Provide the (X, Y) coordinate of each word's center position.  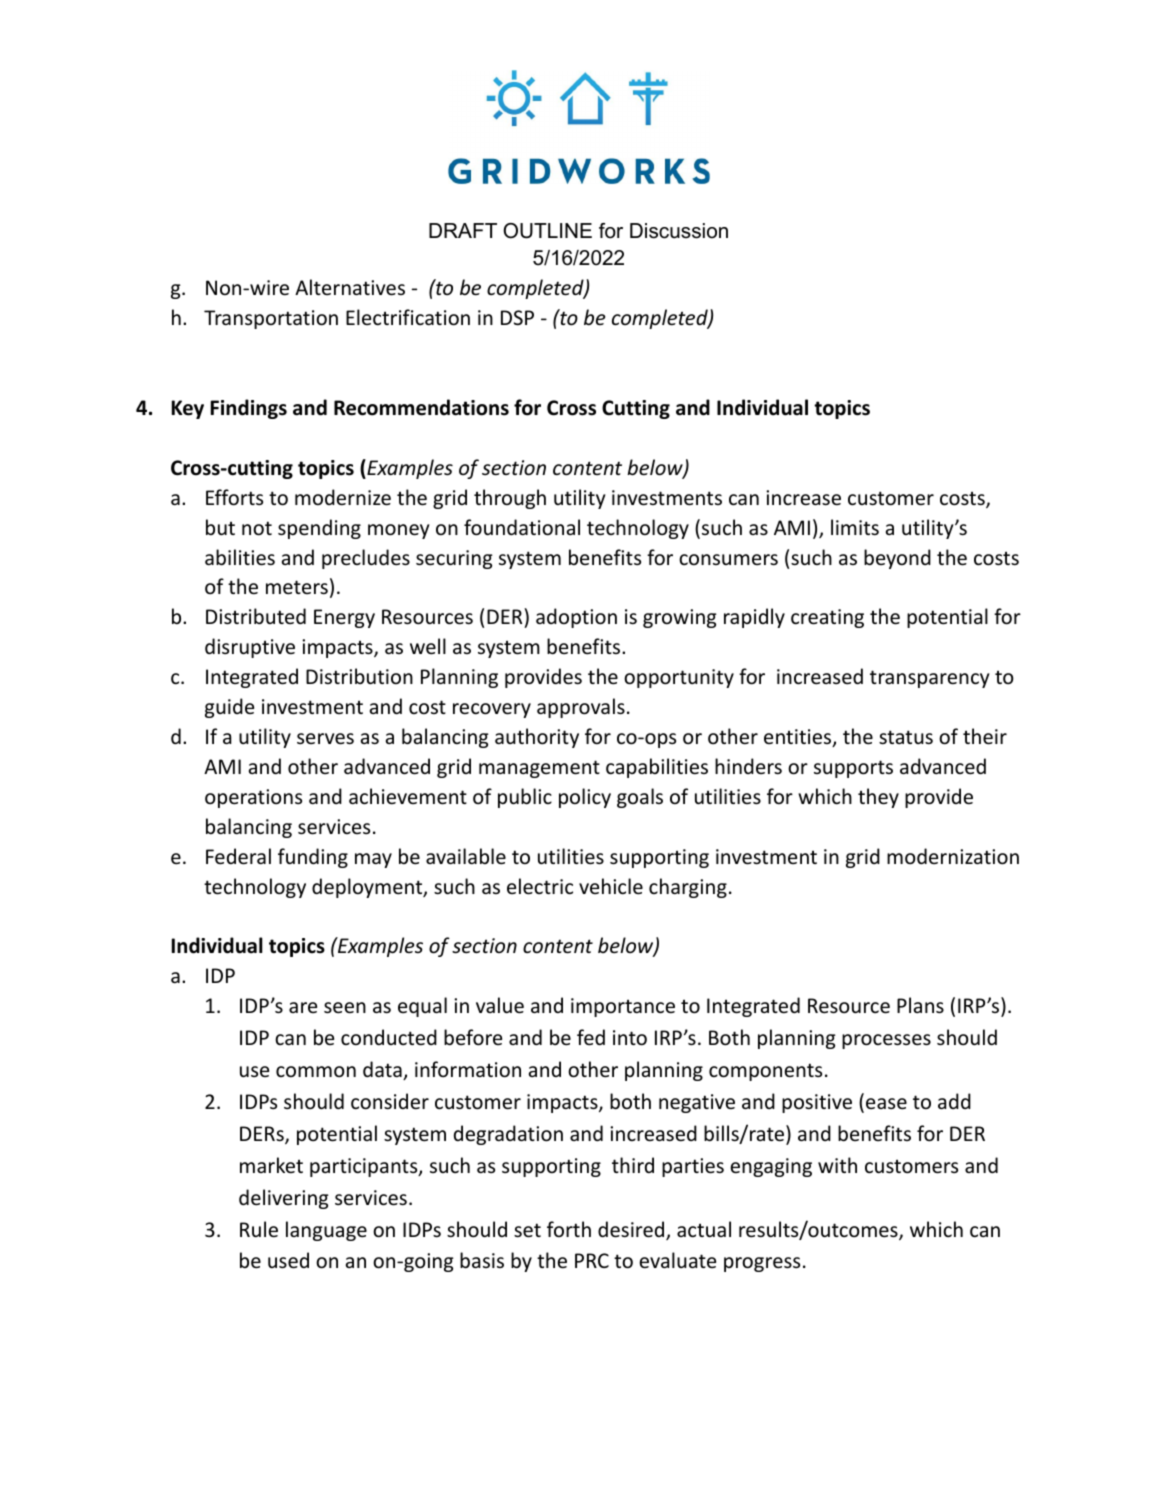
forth (569, 1229)
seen (345, 1008)
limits (855, 527)
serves (325, 739)
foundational (522, 527)
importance (623, 1007)
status (906, 737)
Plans (920, 1005)
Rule (259, 1229)
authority (537, 738)
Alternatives (350, 287)
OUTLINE (547, 231)
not (257, 528)
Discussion (679, 231)
